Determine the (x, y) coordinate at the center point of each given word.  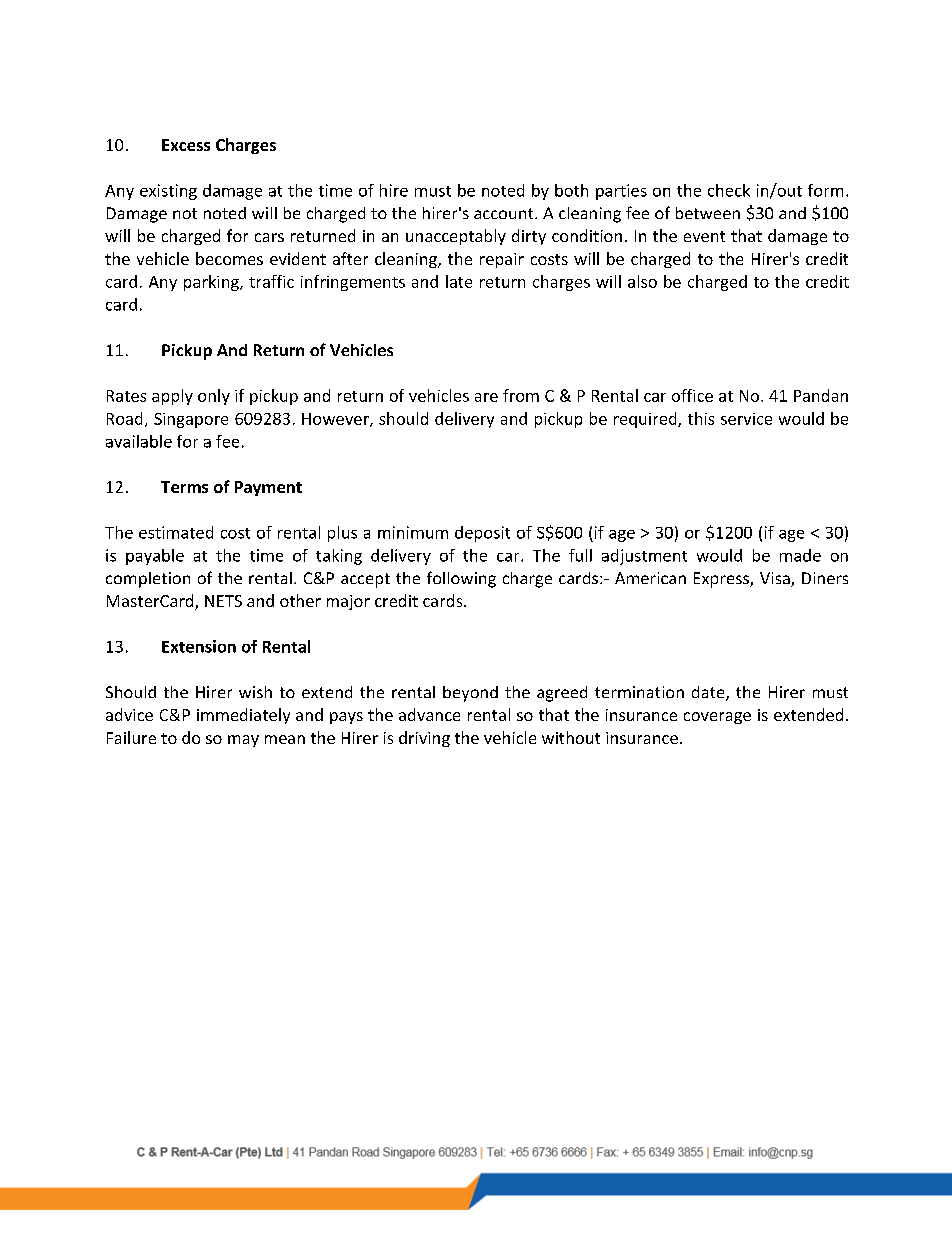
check (729, 190)
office (692, 395)
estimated (176, 532)
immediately (243, 716)
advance (429, 714)
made (800, 555)
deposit (482, 534)
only (214, 397)
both (571, 190)
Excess (186, 145)
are (486, 397)
